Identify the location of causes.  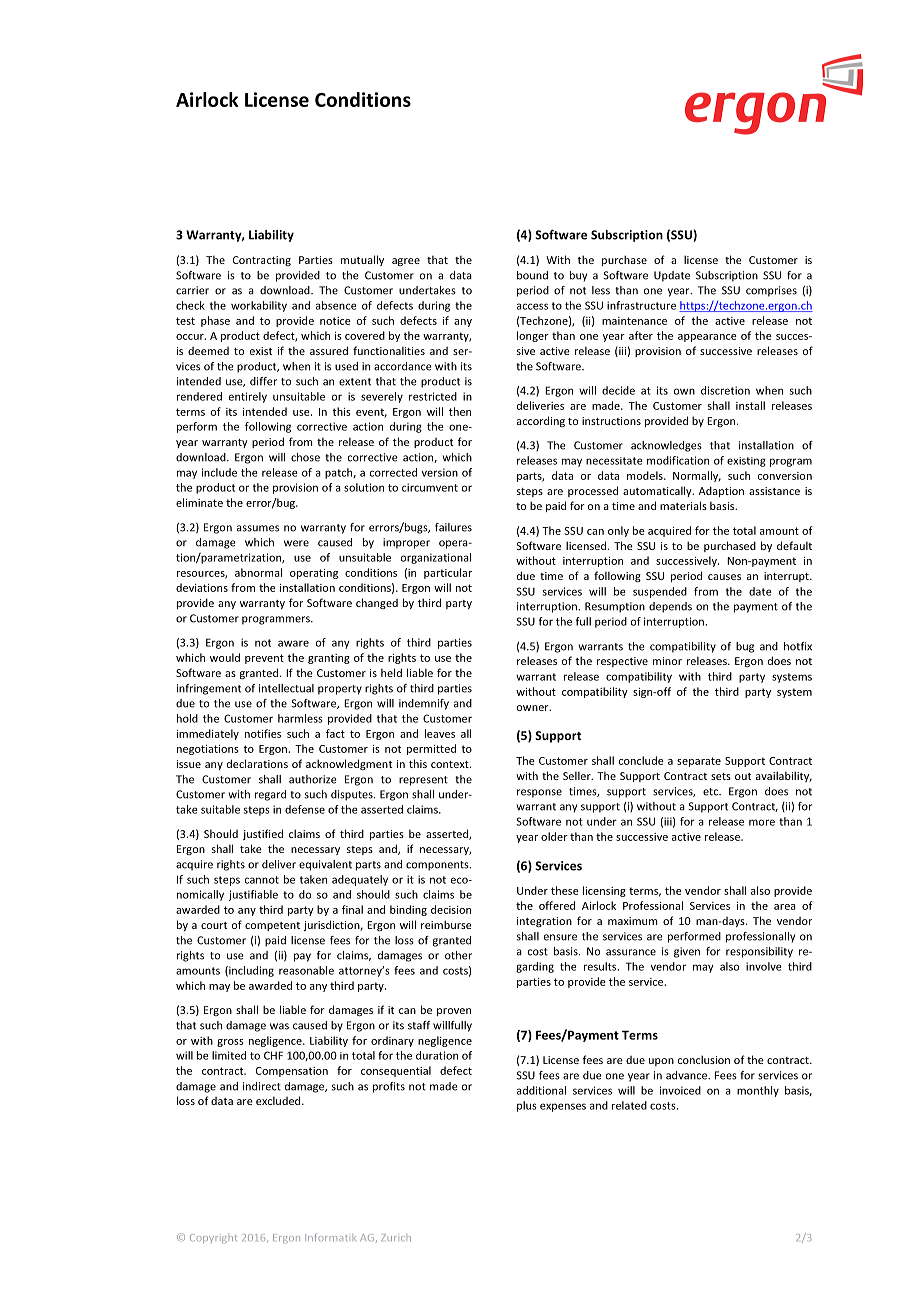
(724, 577).
